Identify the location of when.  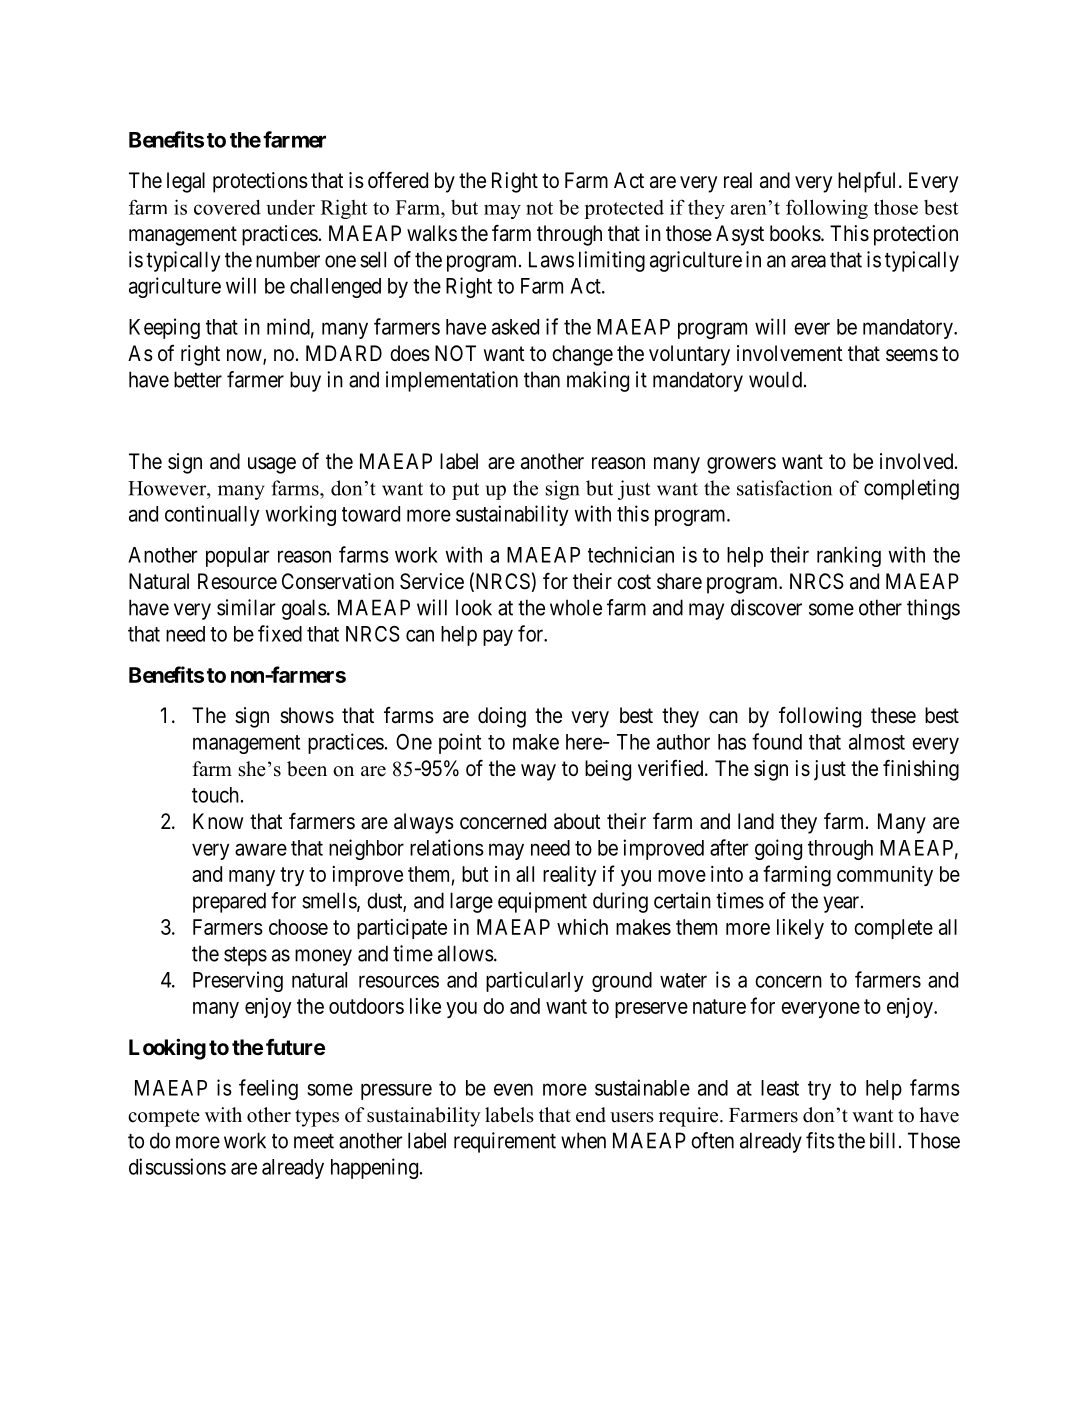
(583, 1140).
